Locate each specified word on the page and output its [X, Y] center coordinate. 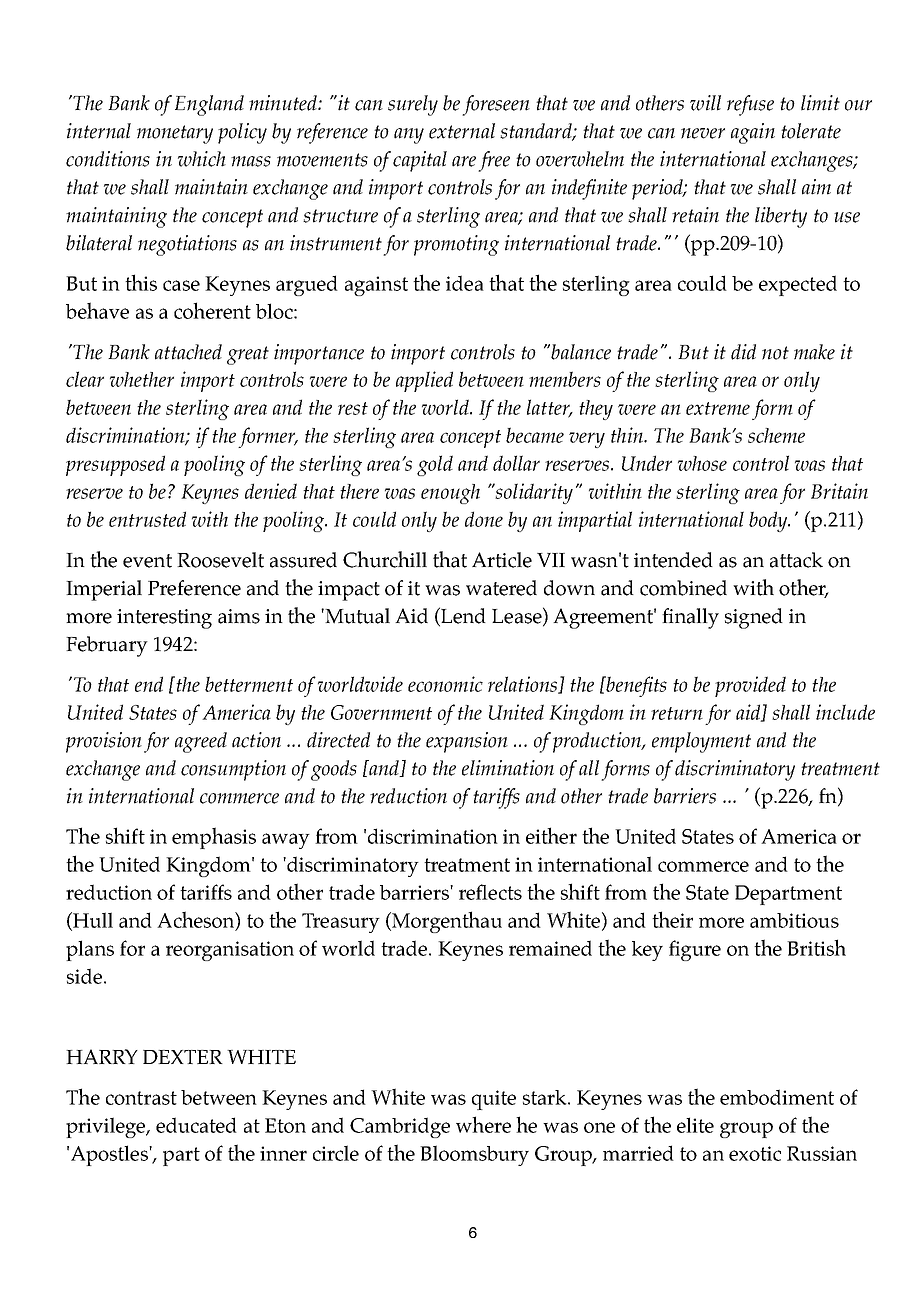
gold [435, 465]
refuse [750, 105]
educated [196, 1125]
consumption [233, 770]
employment [701, 742]
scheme [776, 435]
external [462, 131]
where [483, 1124]
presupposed [115, 465]
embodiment [777, 1097]
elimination [508, 768]
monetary [175, 134]
